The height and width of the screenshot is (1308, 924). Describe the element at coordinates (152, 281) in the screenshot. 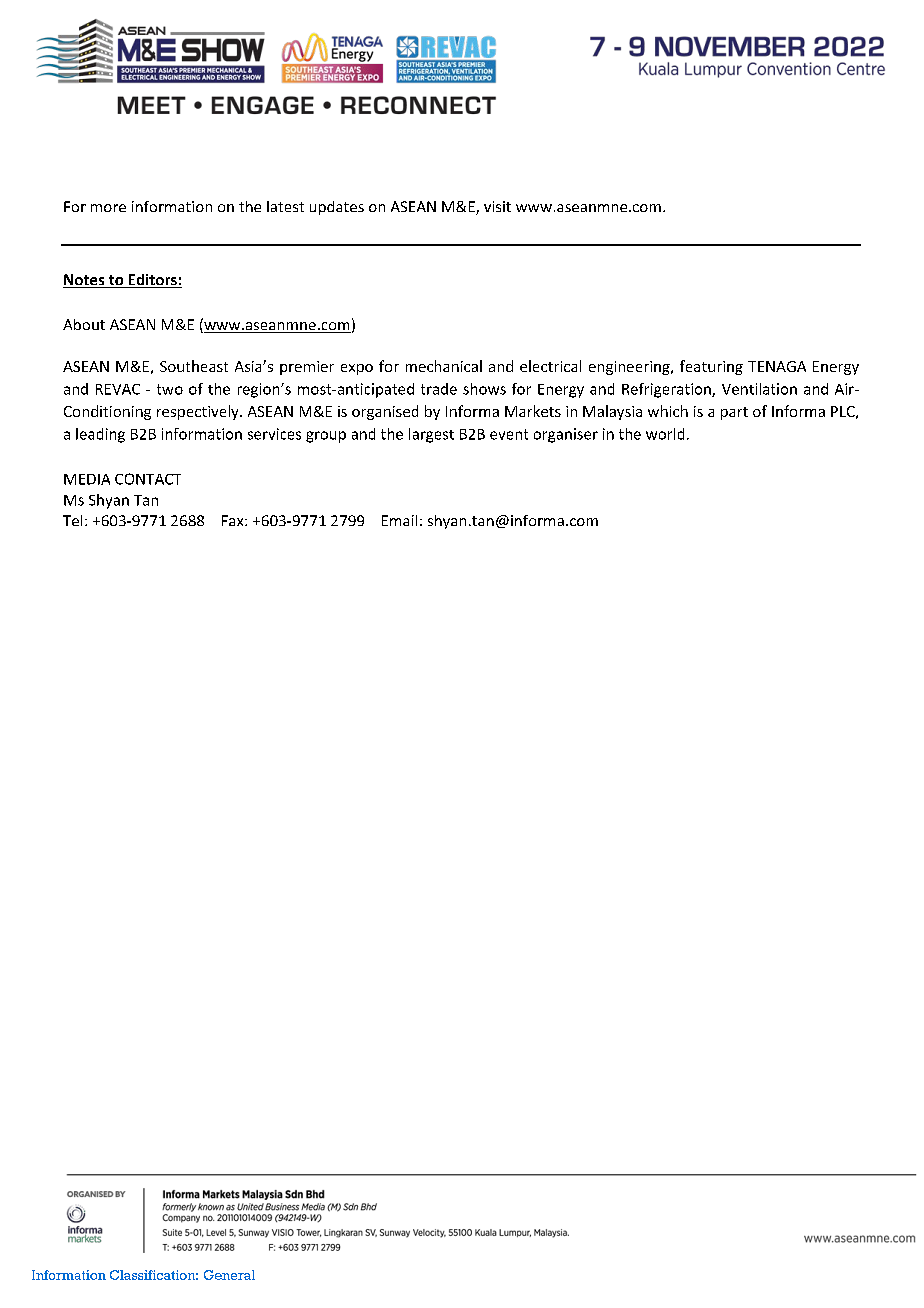

I see `Editors` at that location.
